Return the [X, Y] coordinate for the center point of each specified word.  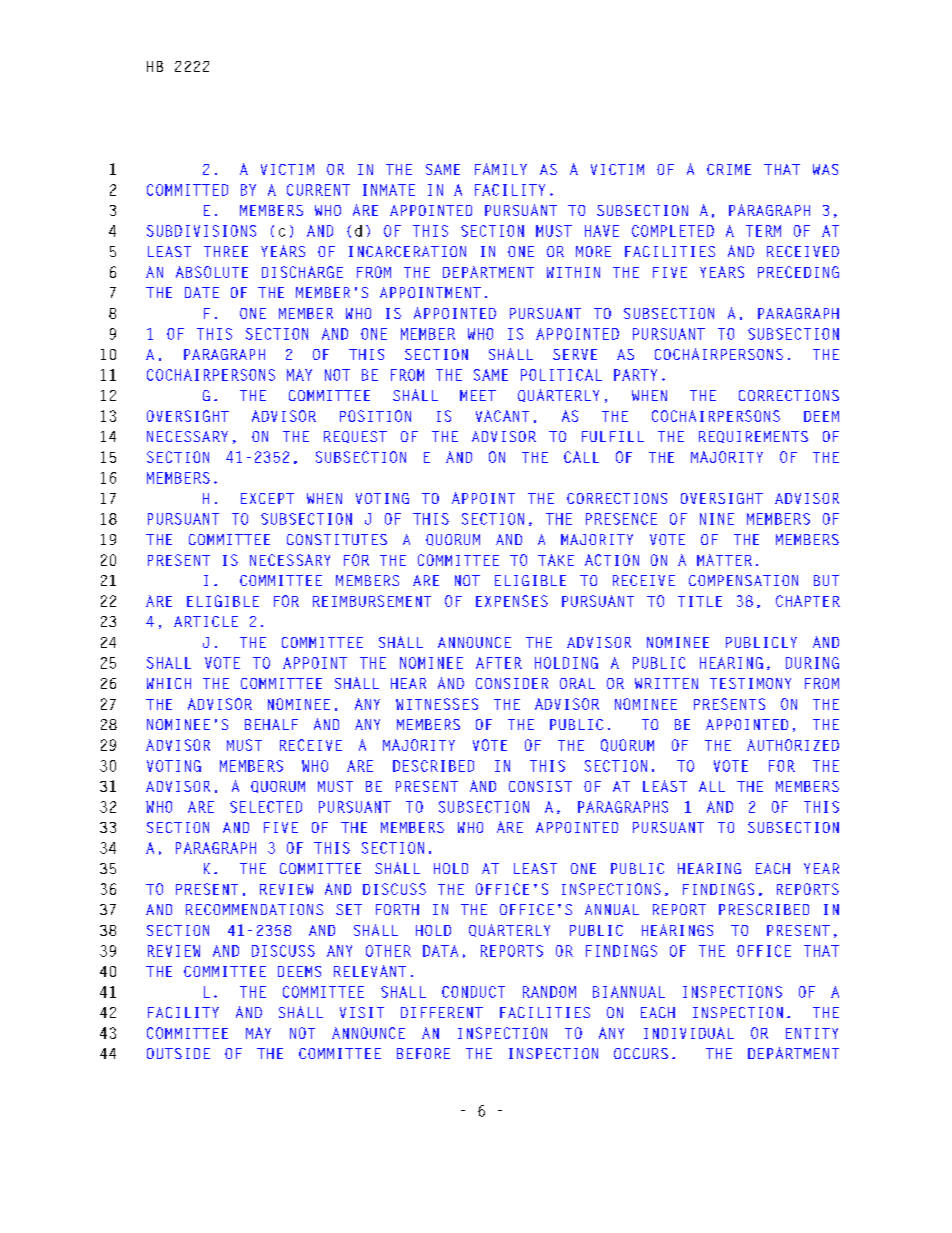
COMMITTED [187, 190]
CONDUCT [473, 992]
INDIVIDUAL [689, 1033]
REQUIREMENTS [753, 437]
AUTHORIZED [793, 745]
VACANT [502, 416]
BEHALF [271, 724]
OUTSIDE [178, 1053]
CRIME [729, 169]
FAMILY [501, 169]
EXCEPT [267, 498]
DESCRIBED [433, 766]
